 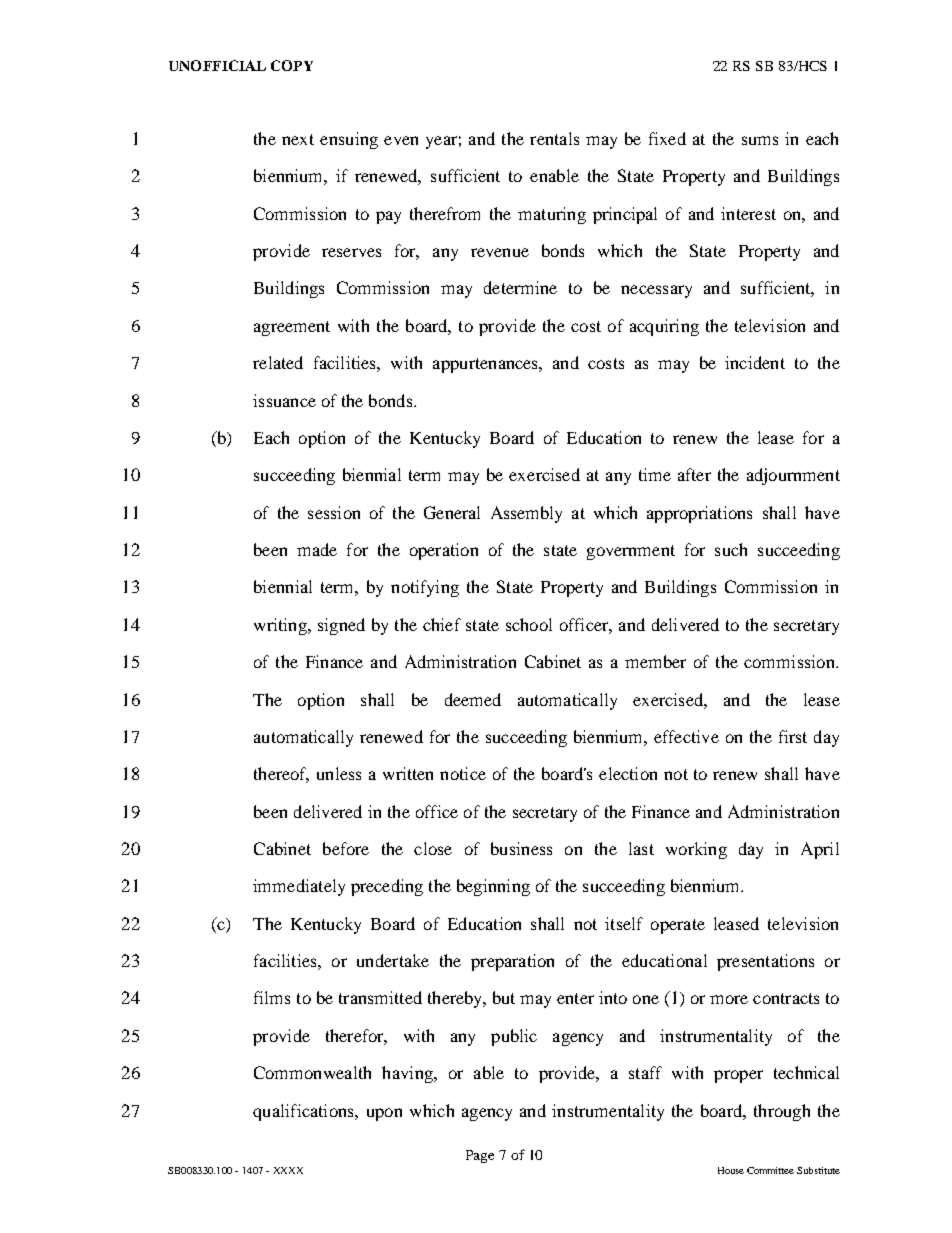 What do you see at coordinates (292, 65) in the document?
I see `COPY` at bounding box center [292, 65].
